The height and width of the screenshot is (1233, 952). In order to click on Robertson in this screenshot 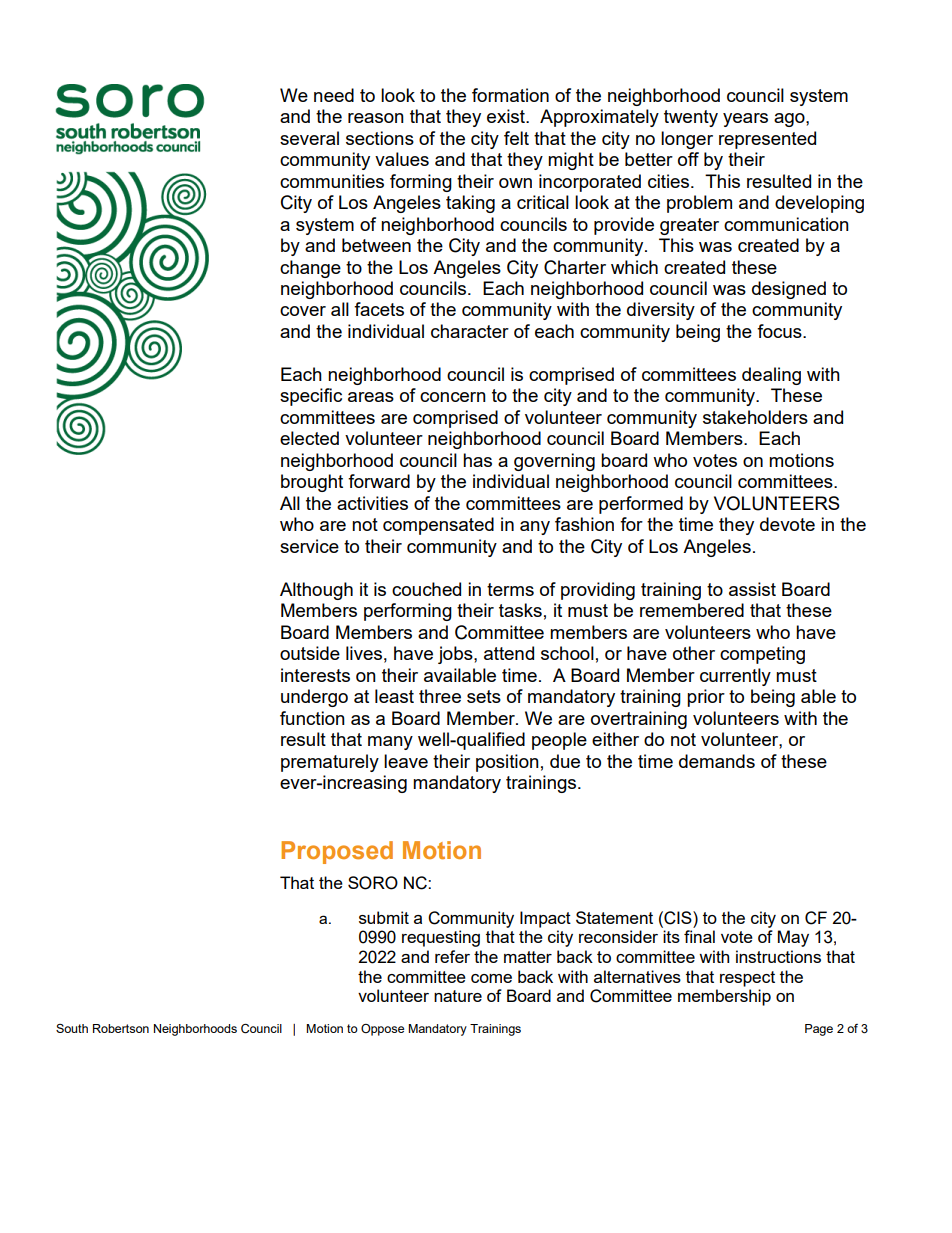, I will do `click(121, 1028)`.
